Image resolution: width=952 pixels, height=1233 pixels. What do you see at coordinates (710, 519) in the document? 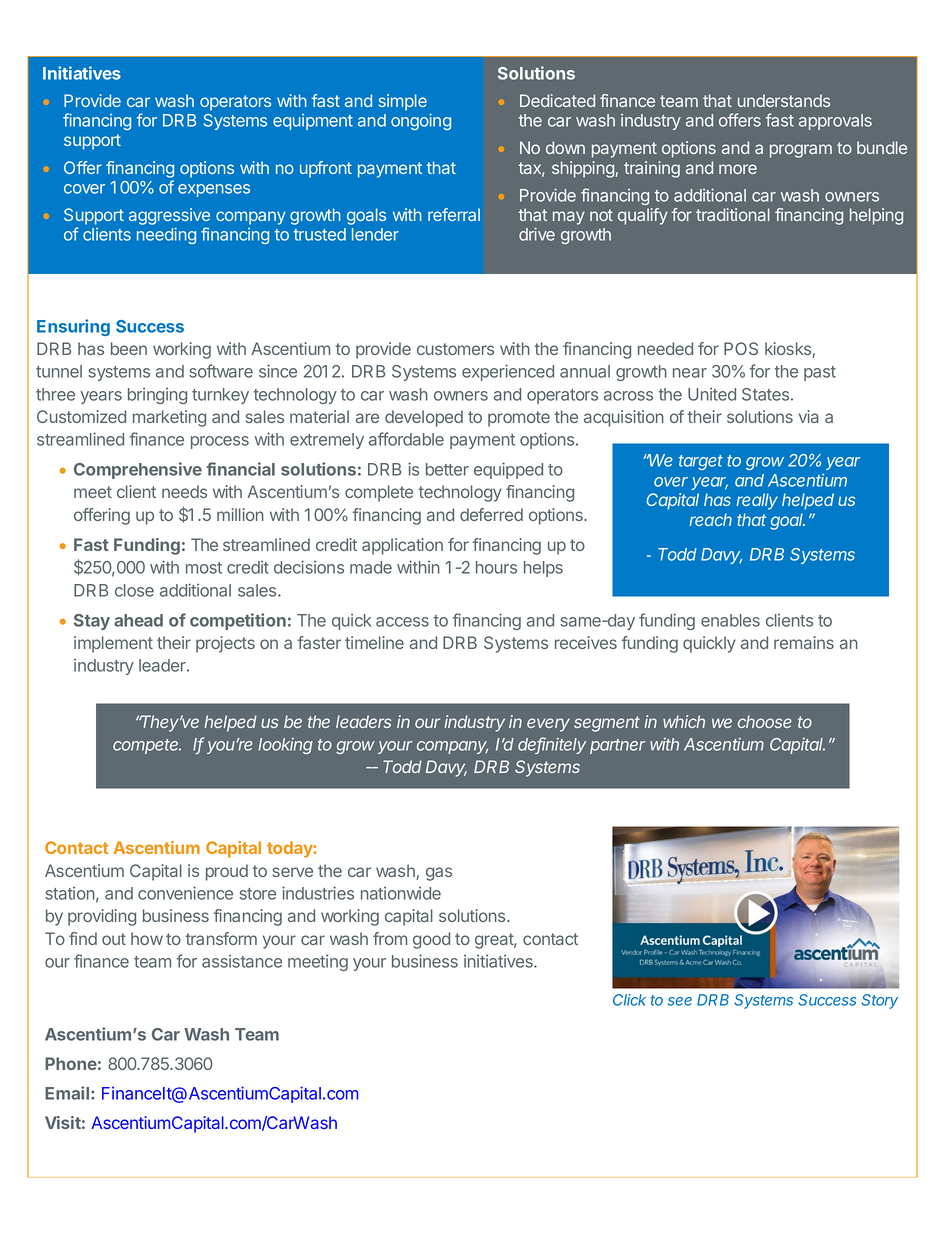
I see `reach` at bounding box center [710, 519].
